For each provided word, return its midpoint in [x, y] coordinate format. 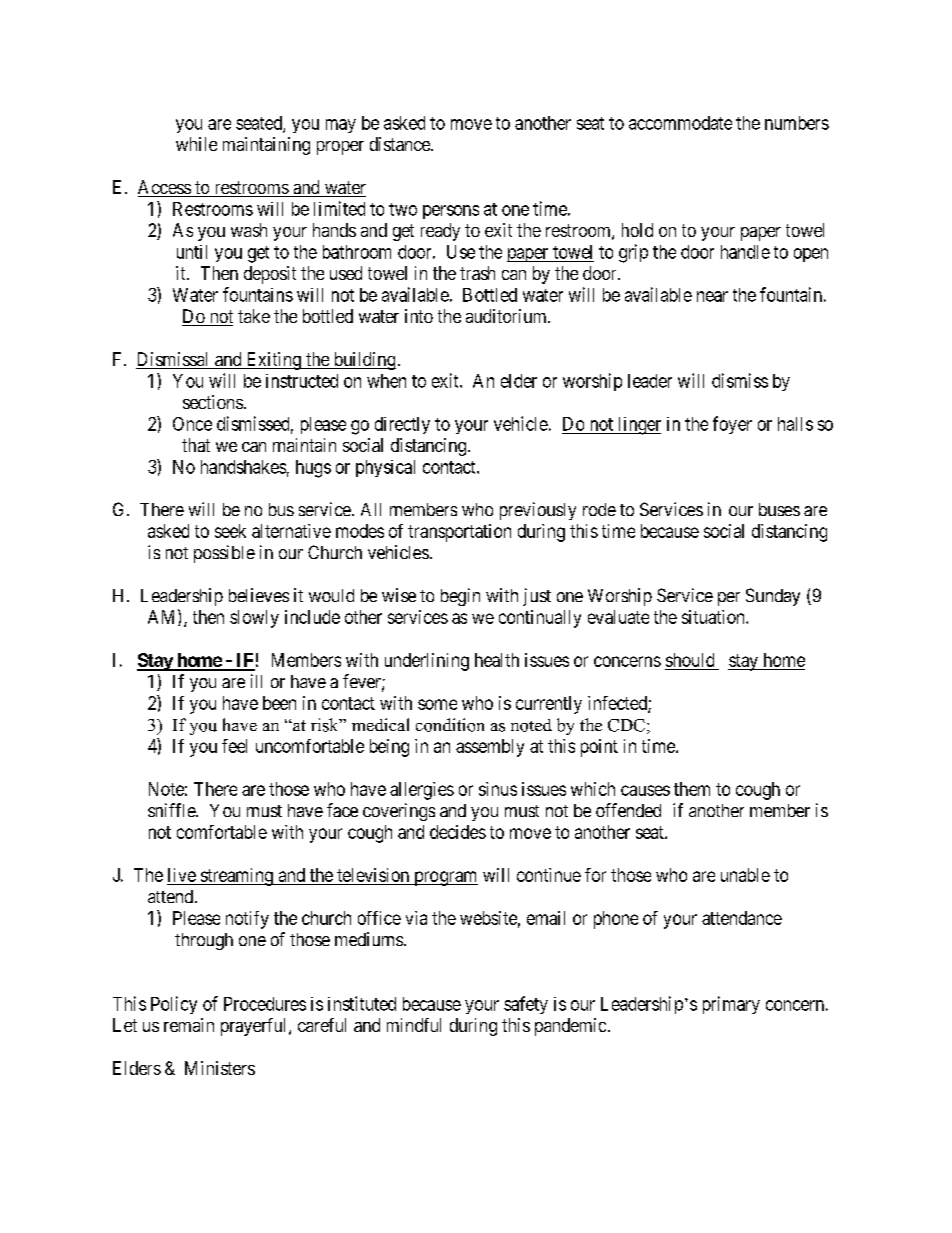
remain [189, 1025]
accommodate [680, 123]
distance [401, 144]
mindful [414, 1025]
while [196, 144]
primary [731, 1005]
